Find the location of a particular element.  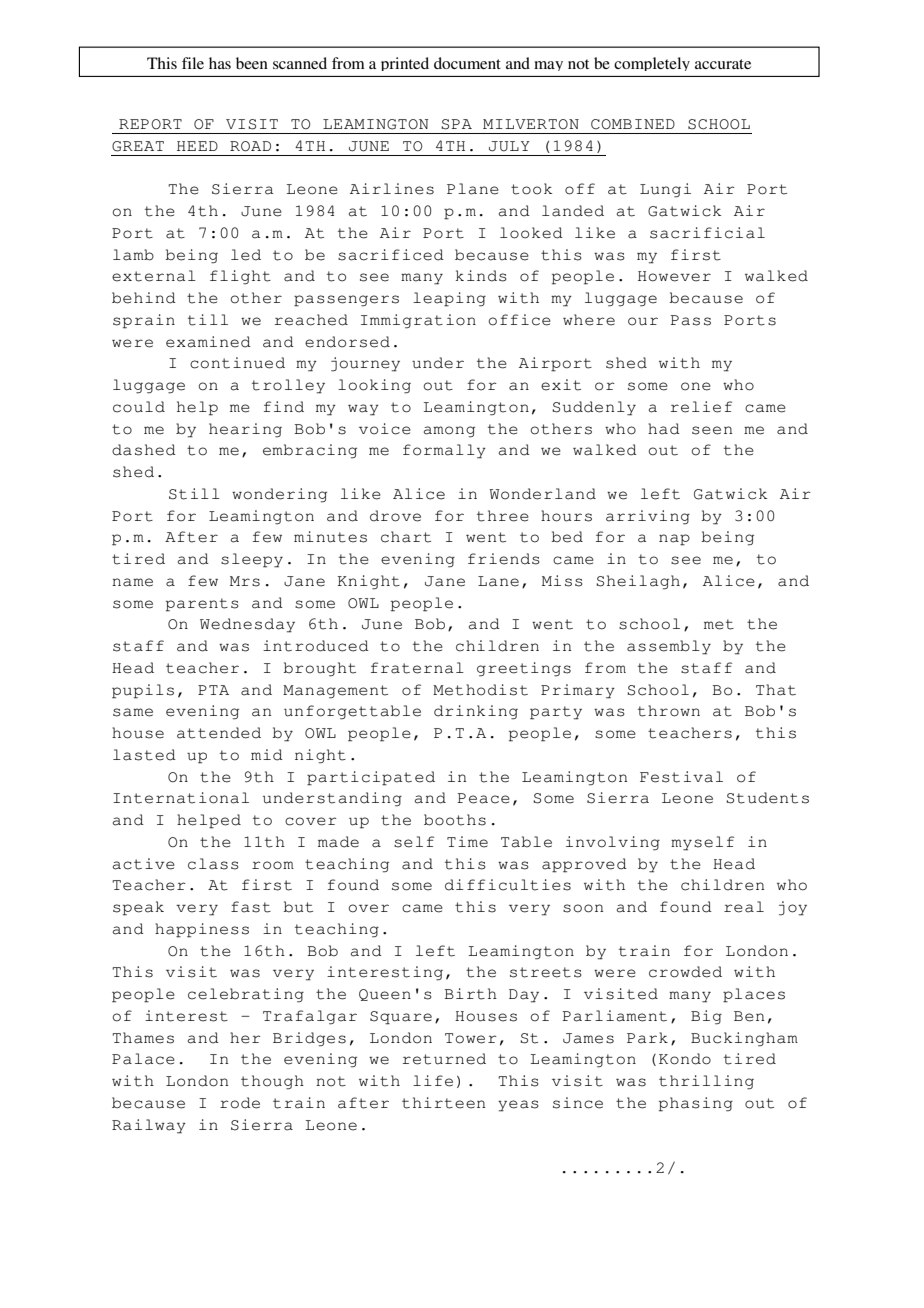

accurate is located at coordinates (723, 64).
